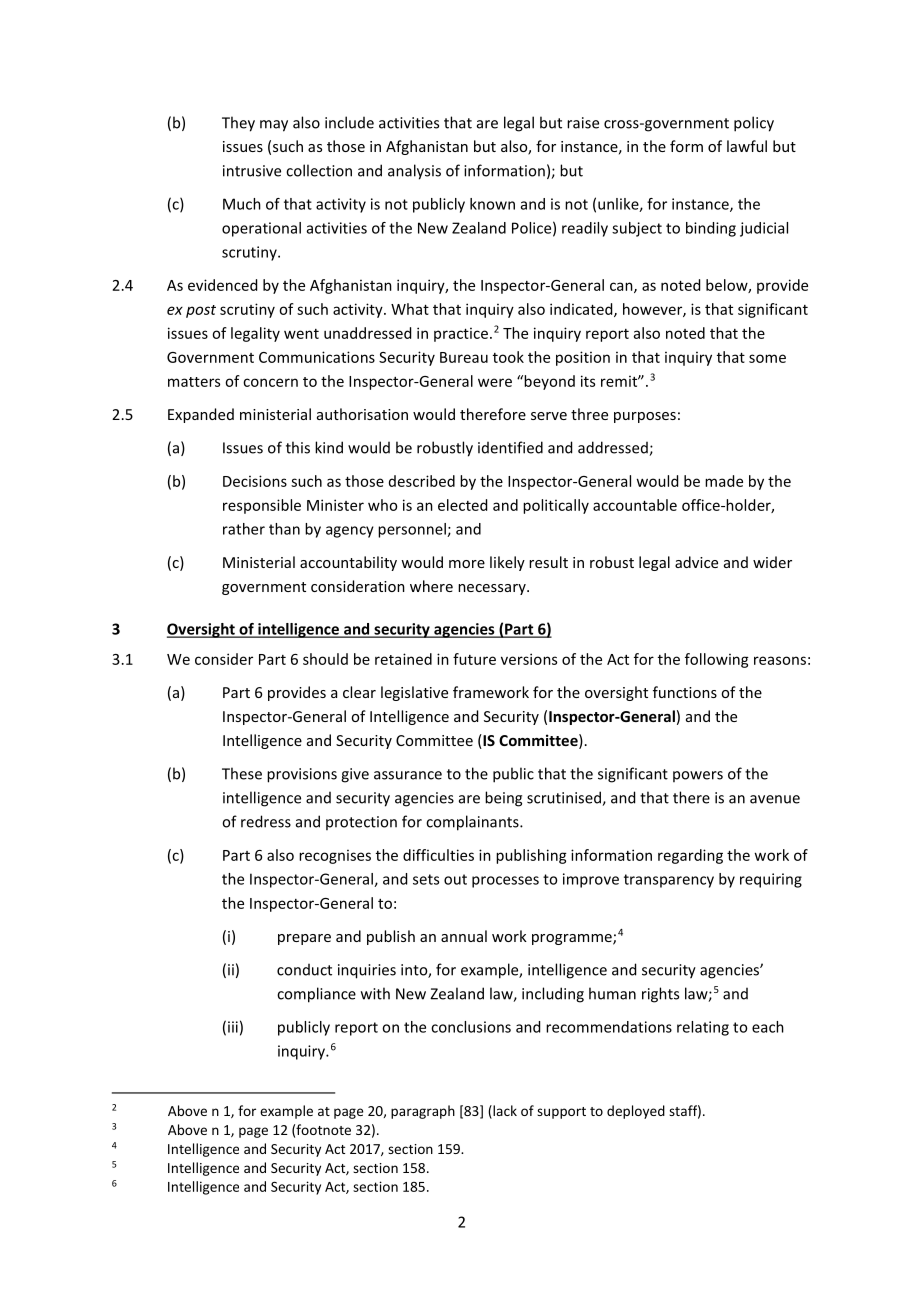 This screenshot has width=924, height=1308. What do you see at coordinates (462, 505) in the screenshot?
I see `elected` at bounding box center [462, 505].
